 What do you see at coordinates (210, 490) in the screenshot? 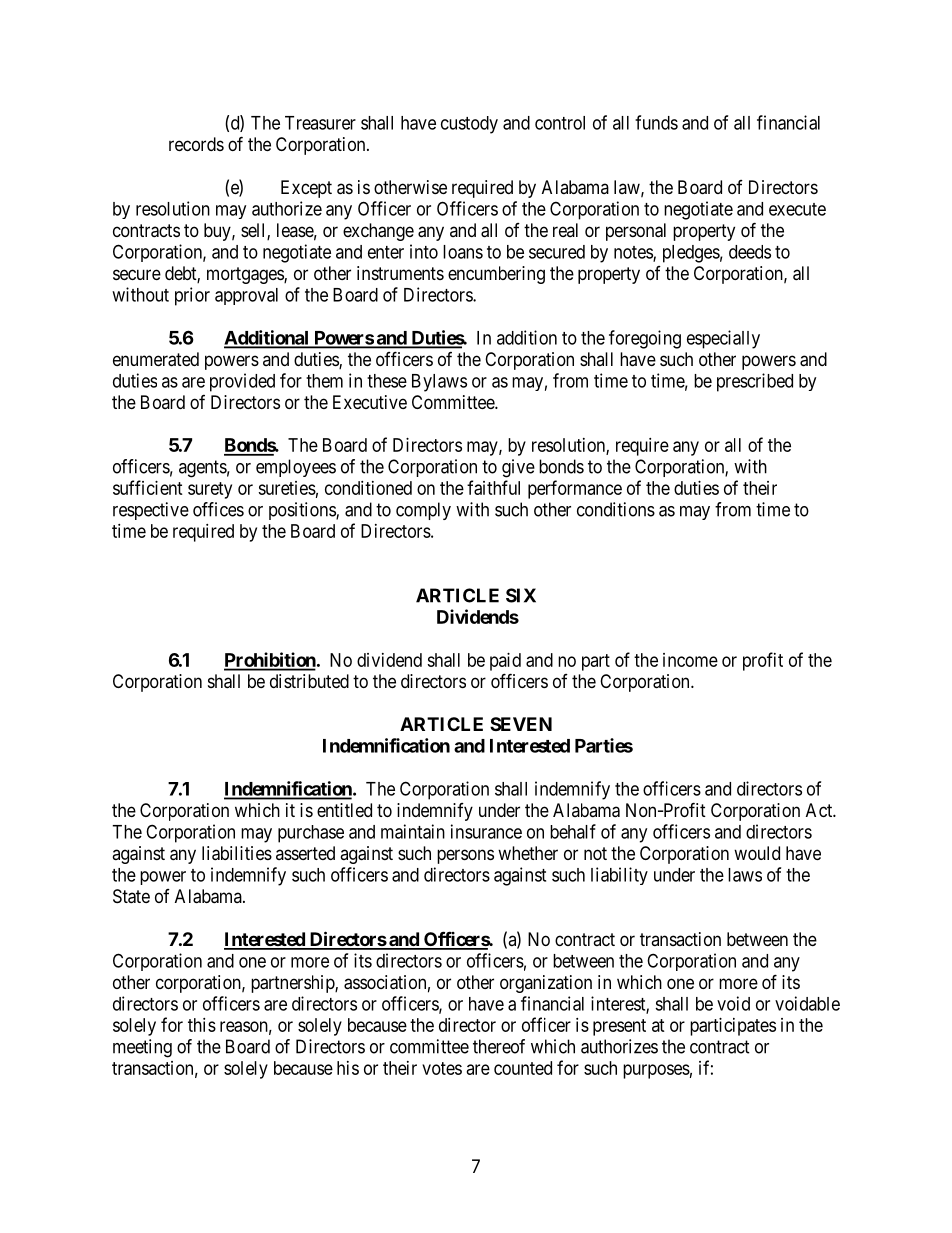
I see `surety` at bounding box center [210, 490].
